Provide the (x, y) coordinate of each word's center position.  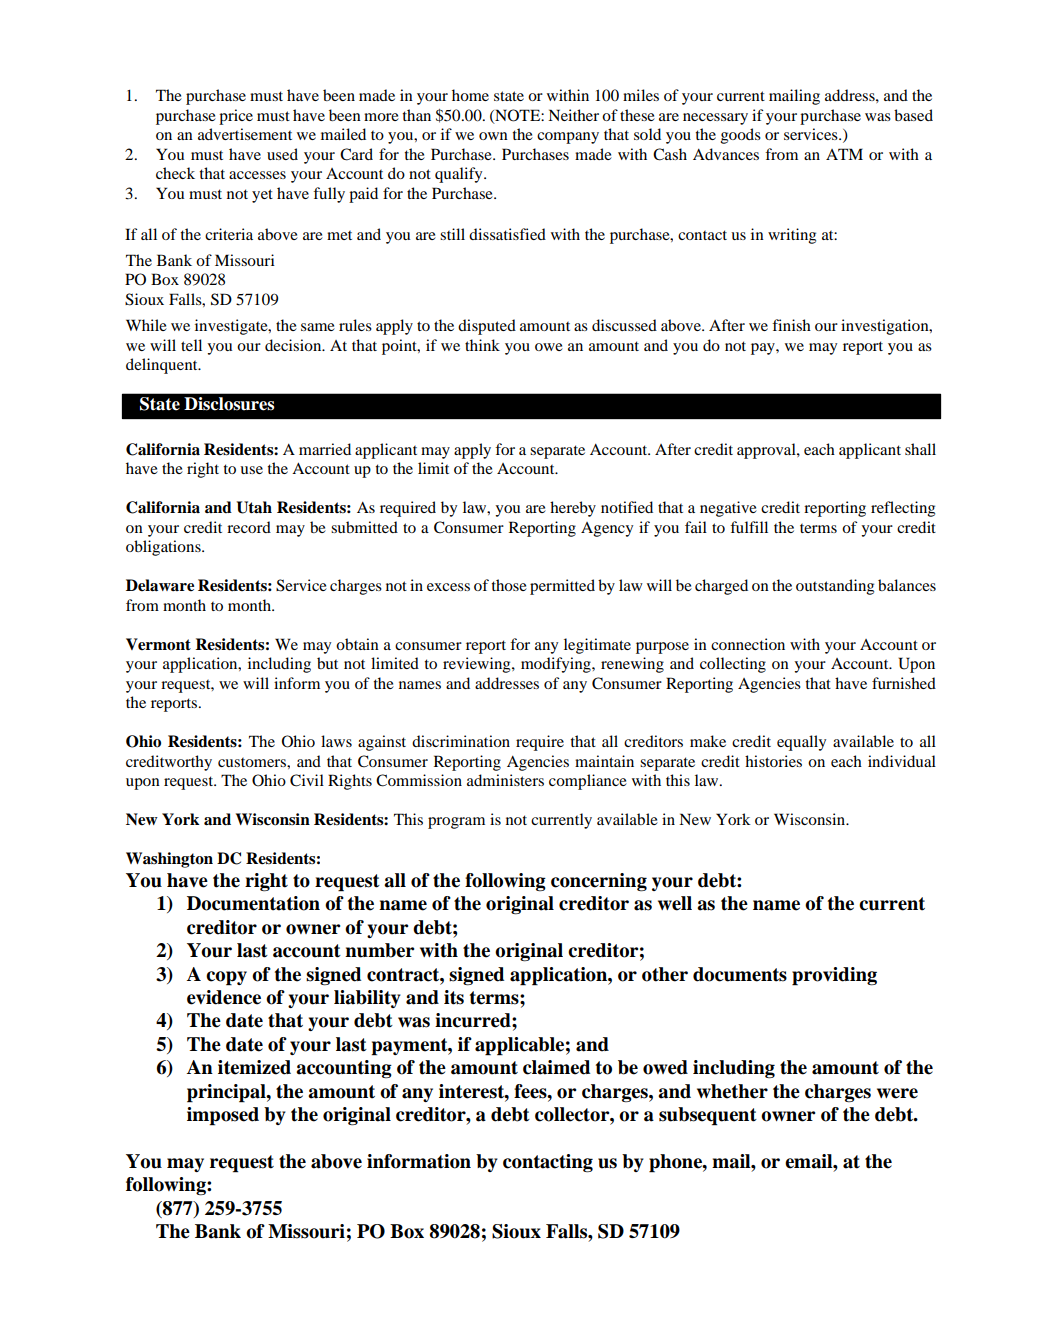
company (568, 138)
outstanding (835, 587)
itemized (254, 1067)
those (509, 585)
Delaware (160, 585)
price (236, 117)
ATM (844, 154)
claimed (556, 1067)
